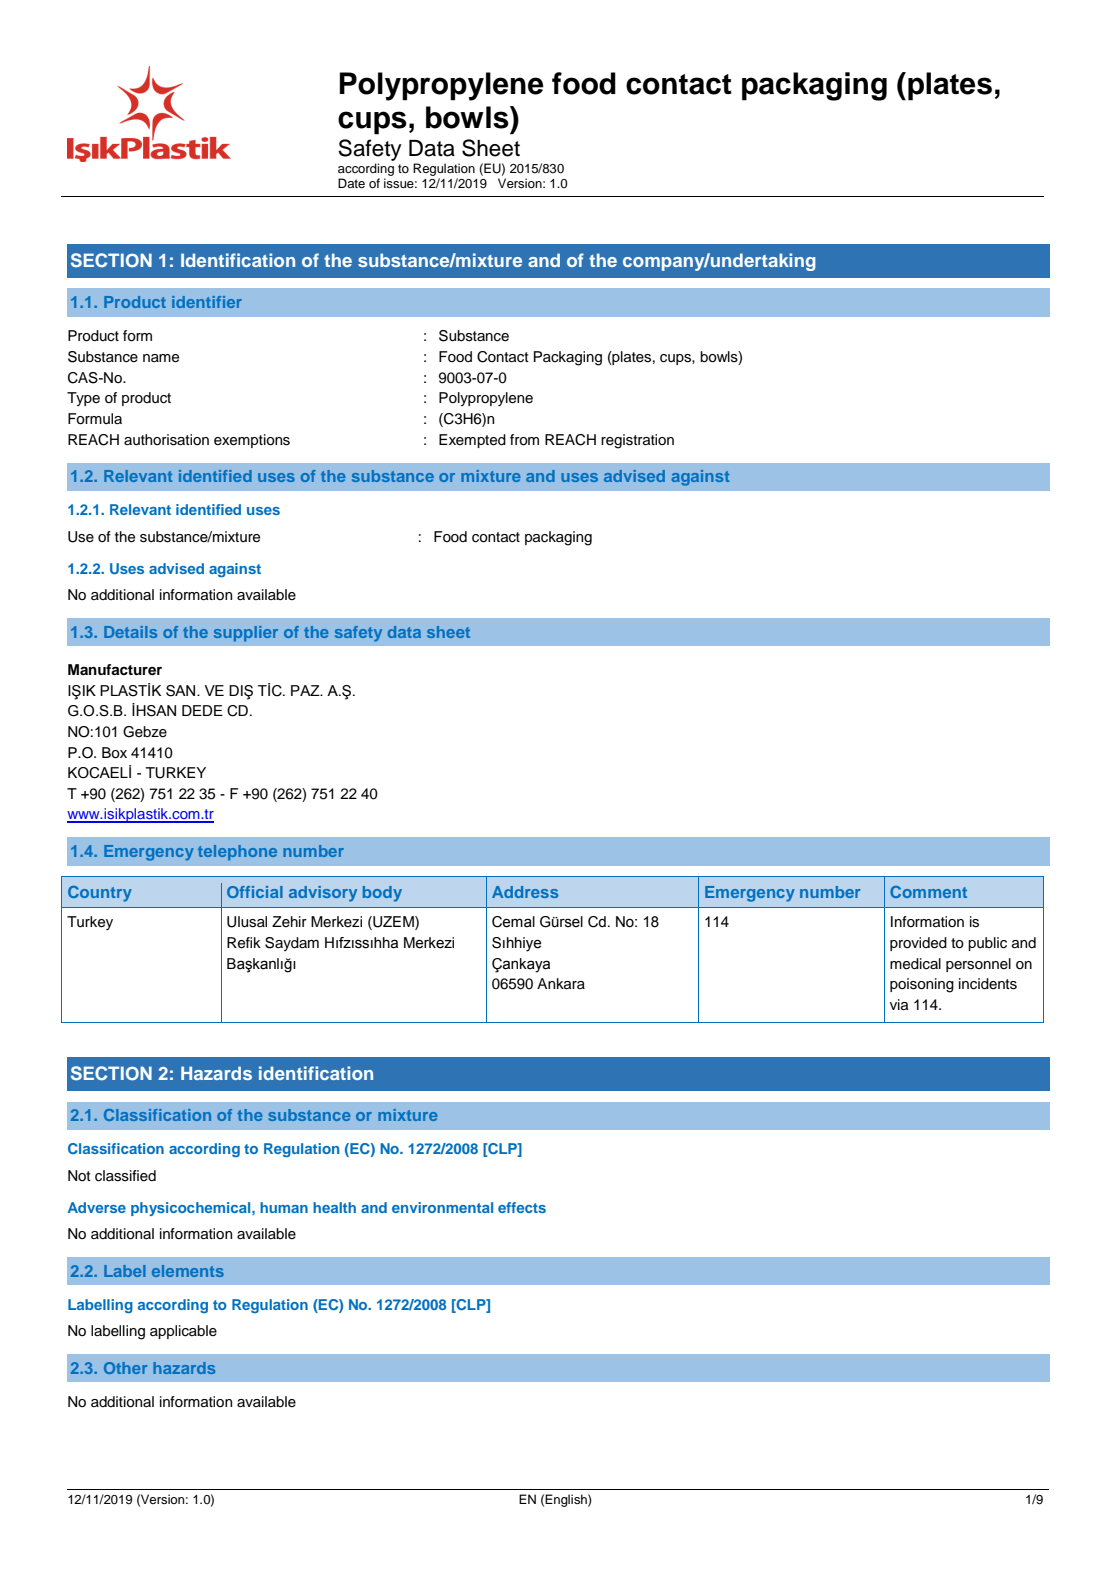 The width and height of the screenshot is (1114, 1575). Describe the element at coordinates (114, 753) in the screenshot. I see `Box` at that location.
